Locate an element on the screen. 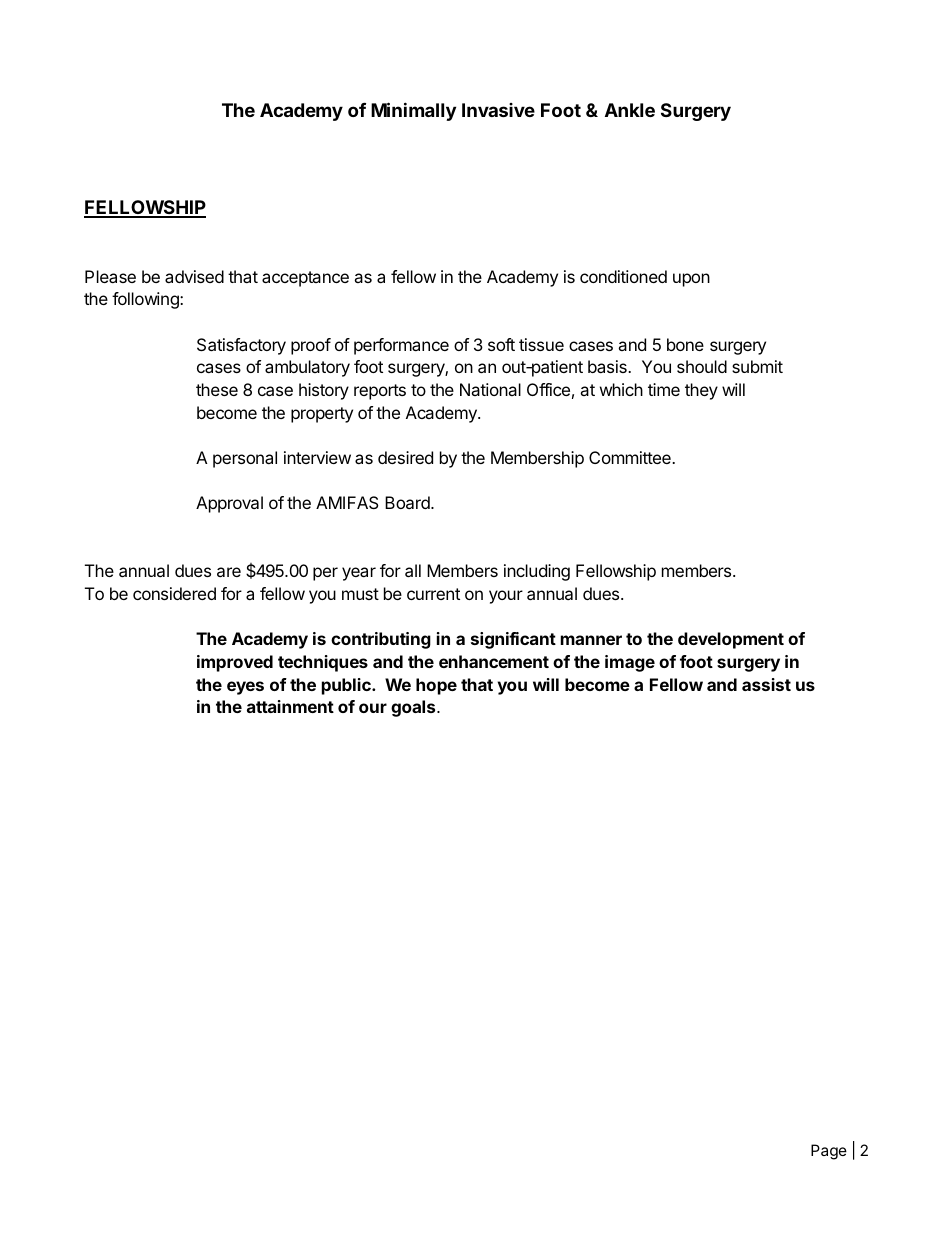 This screenshot has width=952, height=1233. considered is located at coordinates (174, 593).
